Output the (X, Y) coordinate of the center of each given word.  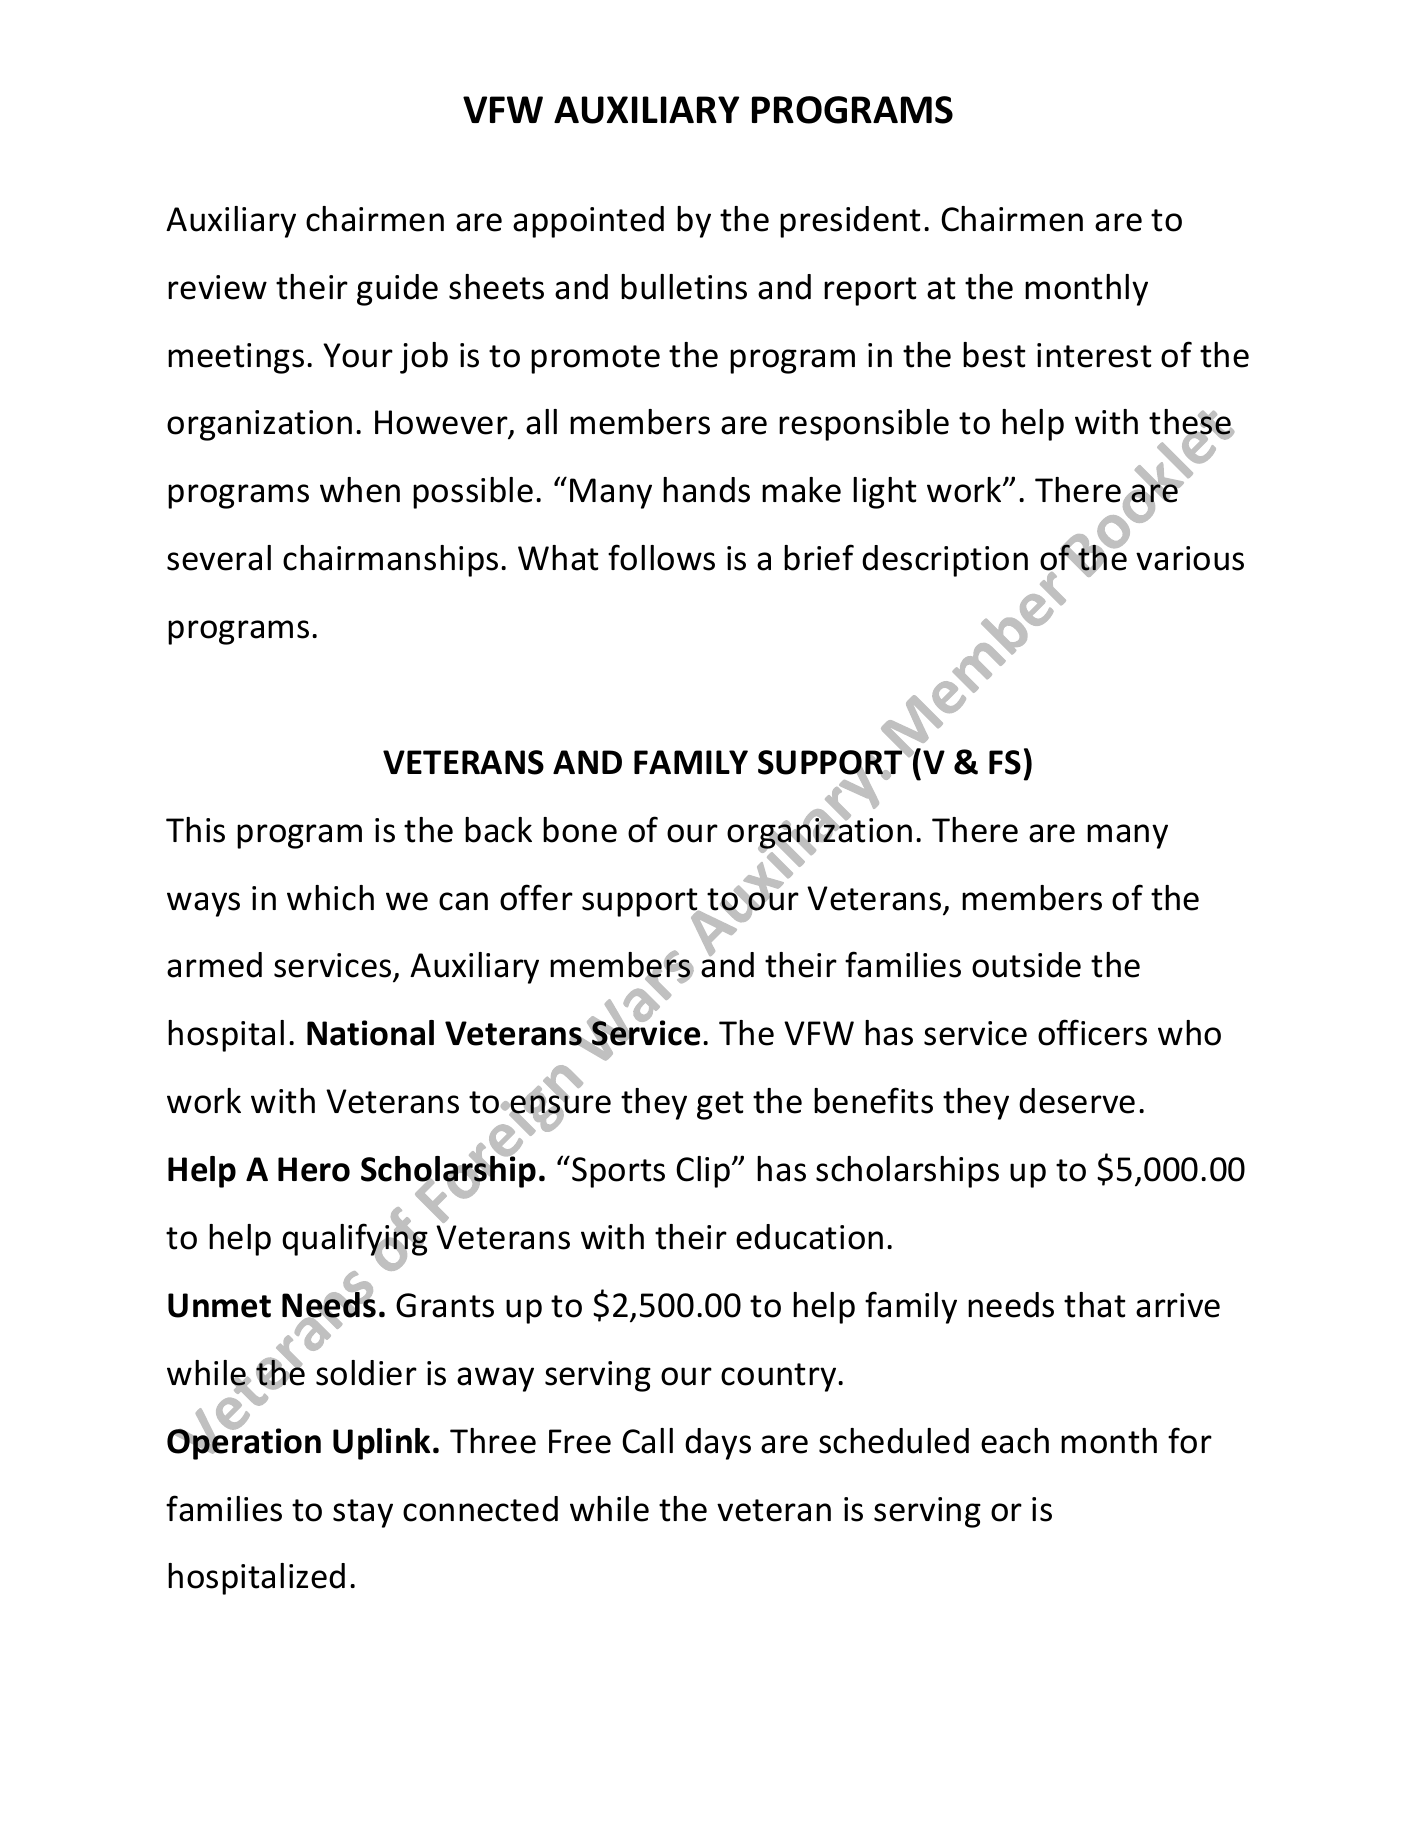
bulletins (684, 287)
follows (661, 557)
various (1190, 558)
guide (397, 290)
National (370, 1033)
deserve (1077, 1101)
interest (1094, 355)
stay (363, 1513)
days (718, 1444)
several (219, 558)
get (720, 1105)
